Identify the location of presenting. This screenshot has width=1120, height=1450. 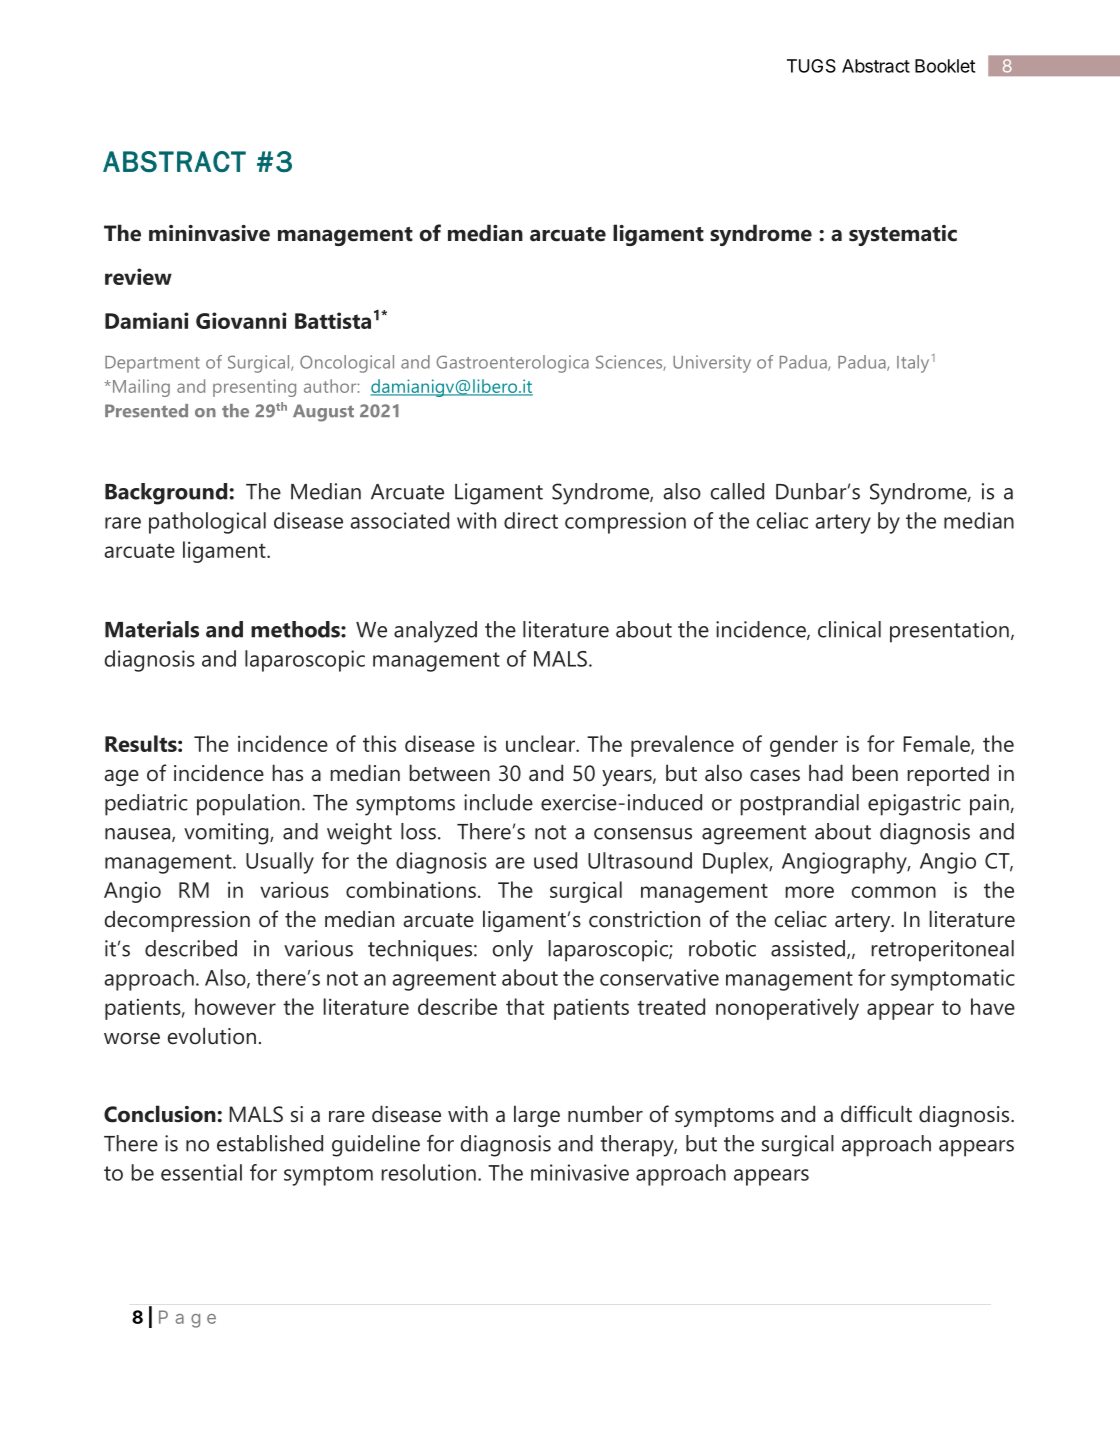
(254, 388).
